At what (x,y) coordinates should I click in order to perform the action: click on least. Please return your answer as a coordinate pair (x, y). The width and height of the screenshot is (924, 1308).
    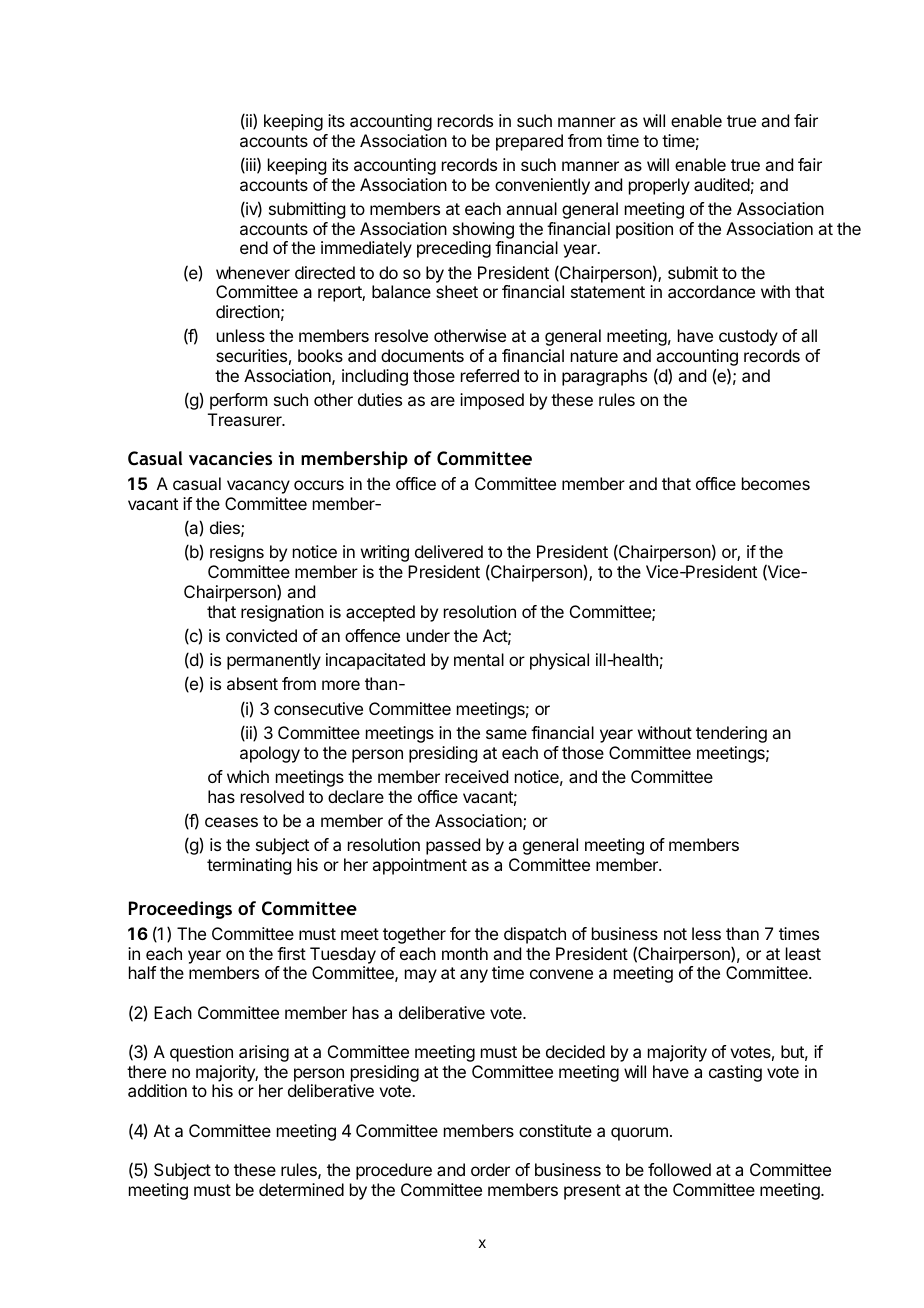
    Looking at the image, I should click on (803, 953).
